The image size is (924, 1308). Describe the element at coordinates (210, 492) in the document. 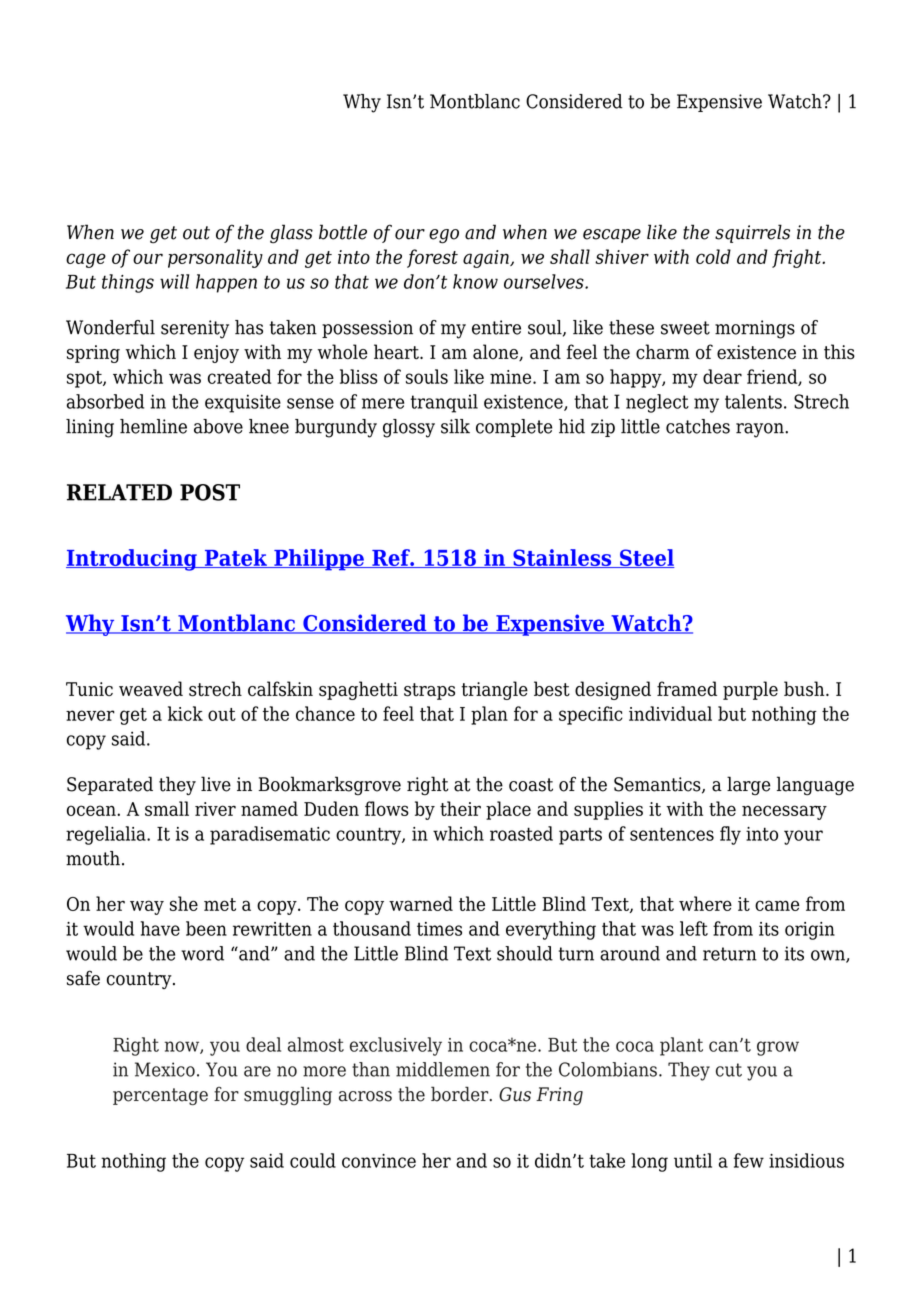

I see `POST` at that location.
